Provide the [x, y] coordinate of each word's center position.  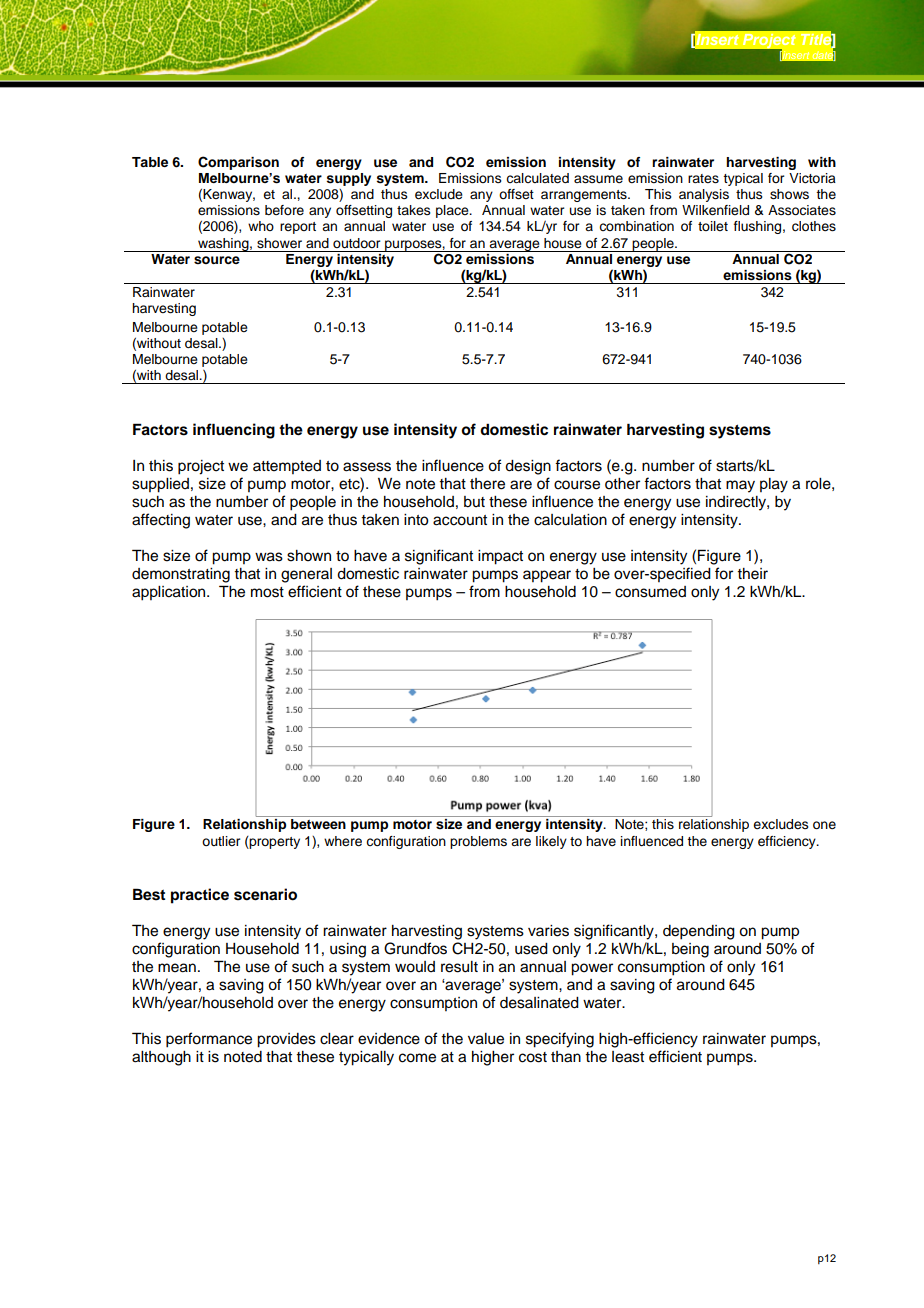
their [752, 574]
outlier [221, 841]
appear [547, 576]
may [740, 486]
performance [209, 1040]
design [528, 467]
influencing [234, 431]
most [267, 592]
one [824, 825]
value [486, 1039]
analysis [704, 195]
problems [478, 842]
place [453, 211]
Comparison [238, 163]
